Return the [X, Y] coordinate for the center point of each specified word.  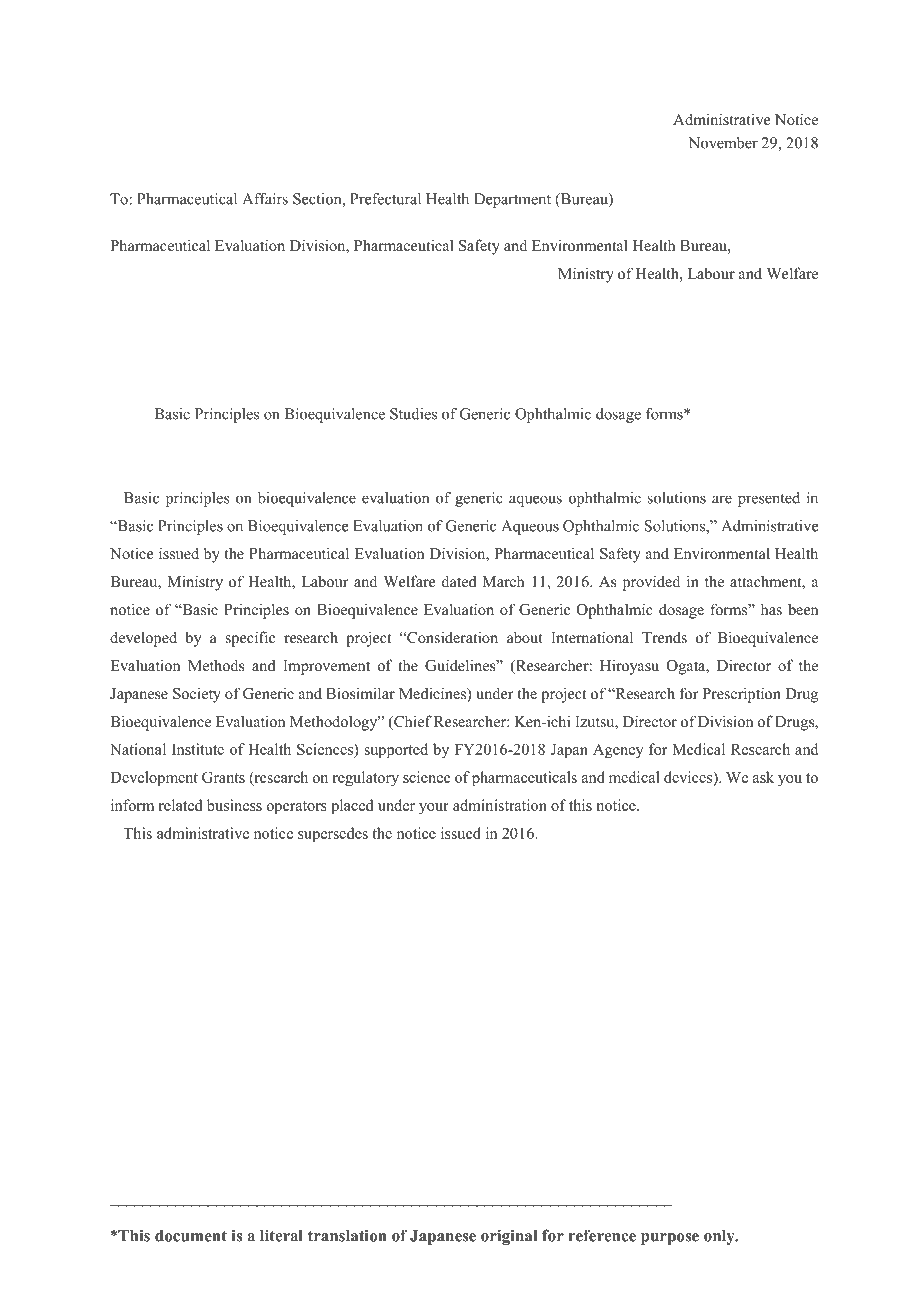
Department [512, 200]
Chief [412, 722]
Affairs [265, 199]
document [191, 1236]
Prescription [741, 695]
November [723, 143]
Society [197, 695]
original [509, 1237]
